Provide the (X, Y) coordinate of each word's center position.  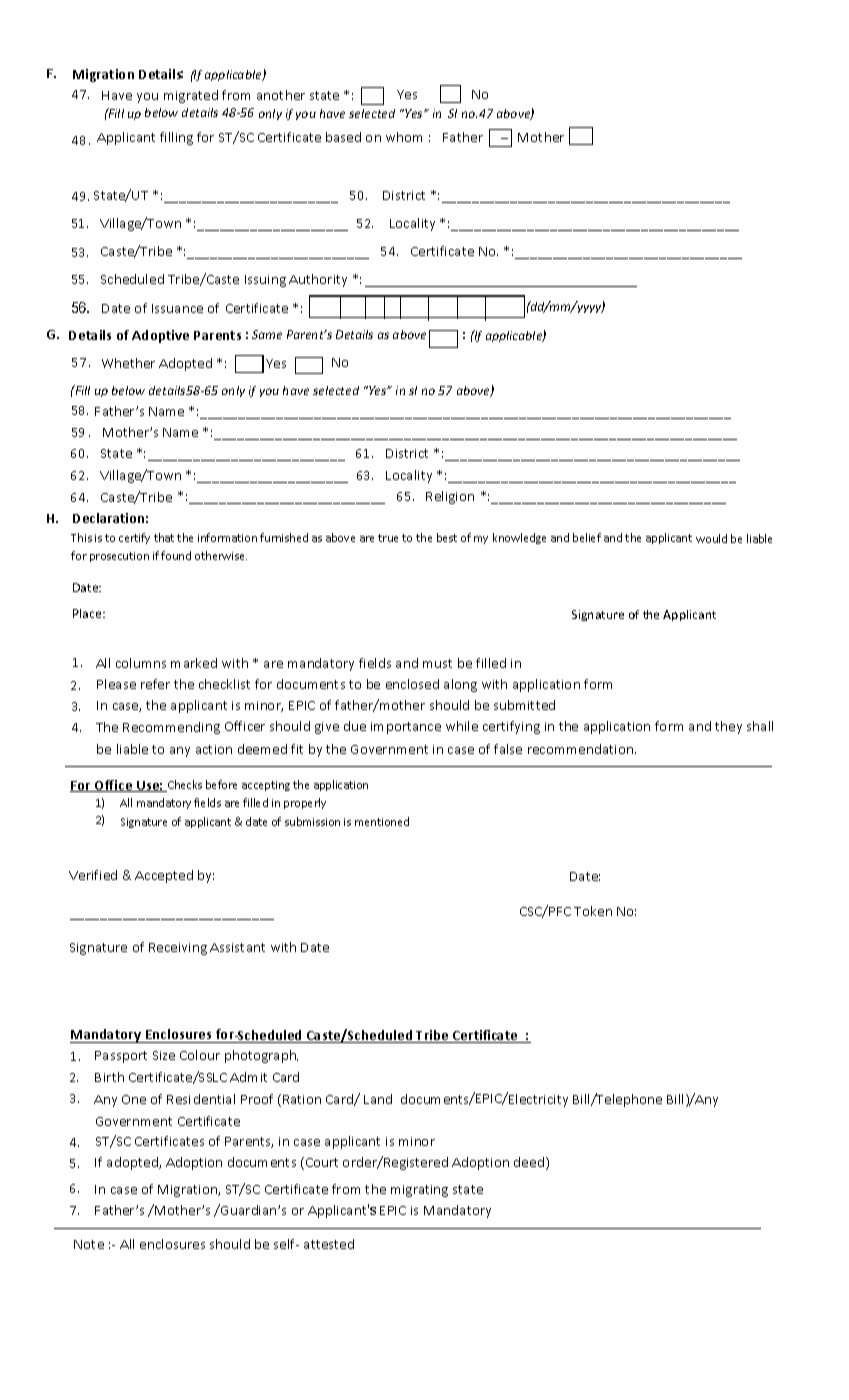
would (711, 538)
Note (89, 1244)
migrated (191, 96)
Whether (128, 363)
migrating (419, 1191)
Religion (450, 497)
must (437, 663)
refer (155, 684)
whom (404, 137)
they (728, 727)
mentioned (382, 821)
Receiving (178, 949)
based (343, 137)
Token (593, 911)
